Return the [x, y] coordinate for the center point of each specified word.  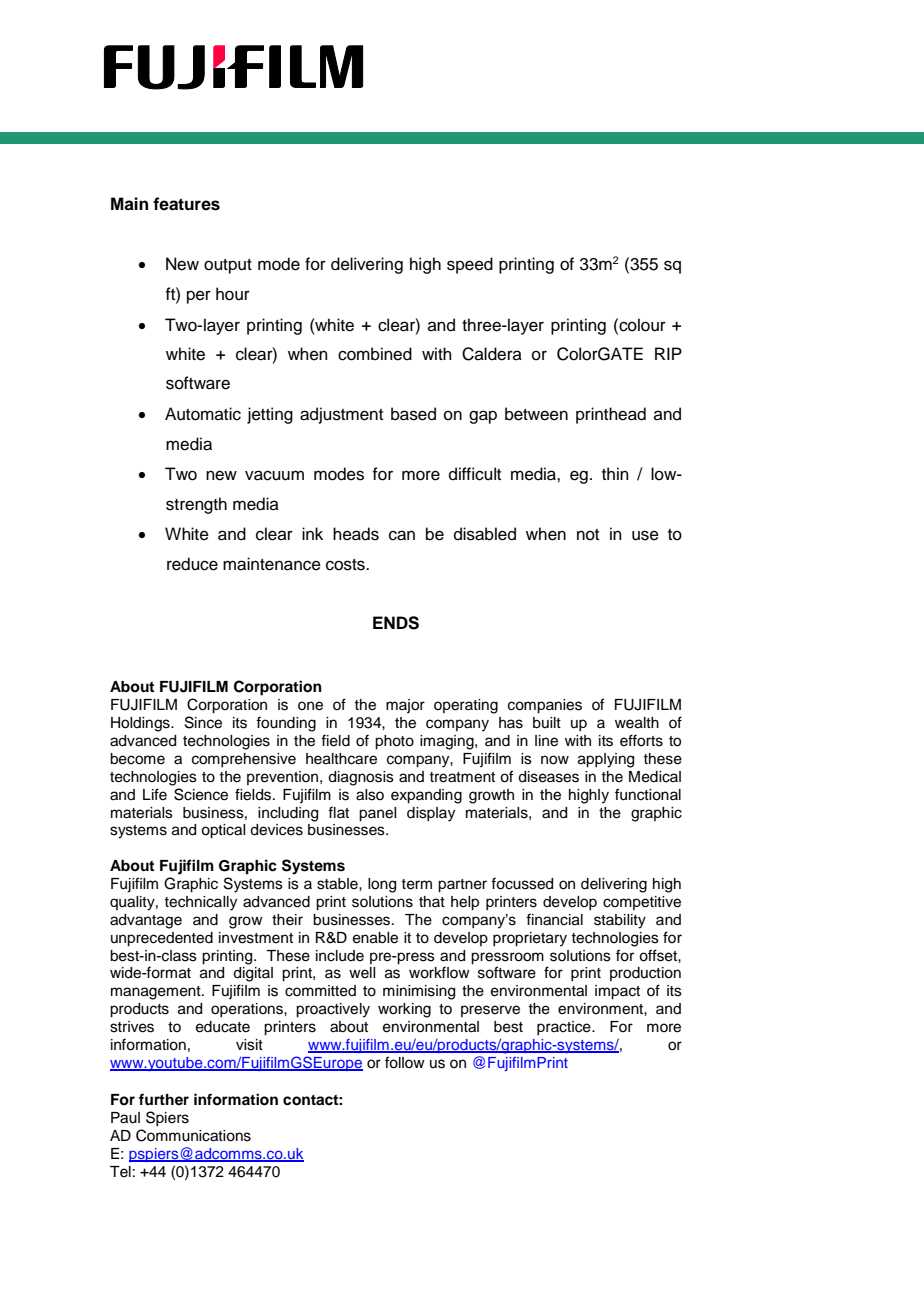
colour [641, 325]
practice [565, 1028]
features [186, 204]
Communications [193, 1135]
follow [405, 1062]
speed [470, 265]
